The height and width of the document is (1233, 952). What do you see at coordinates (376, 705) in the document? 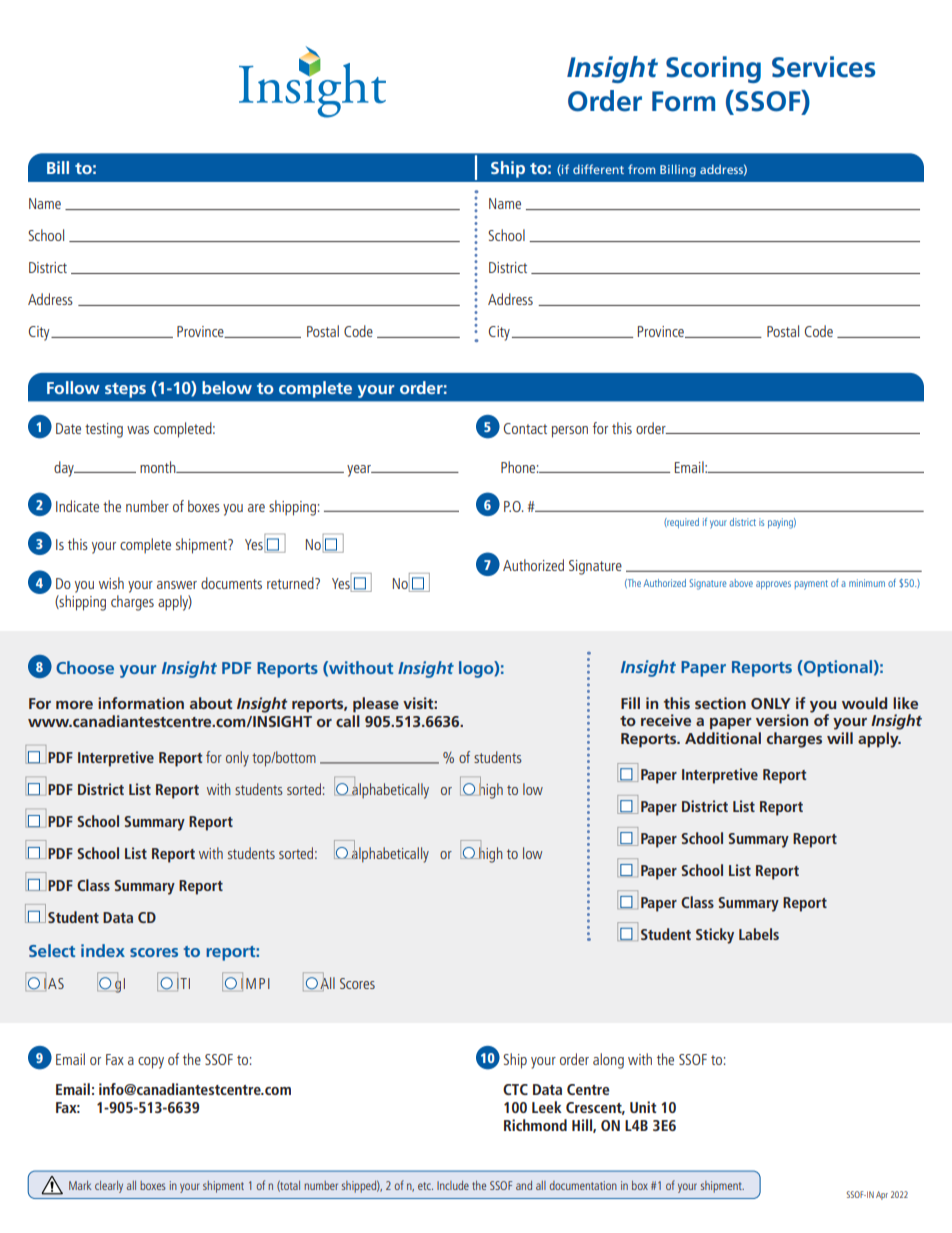
I see `please` at bounding box center [376, 705].
